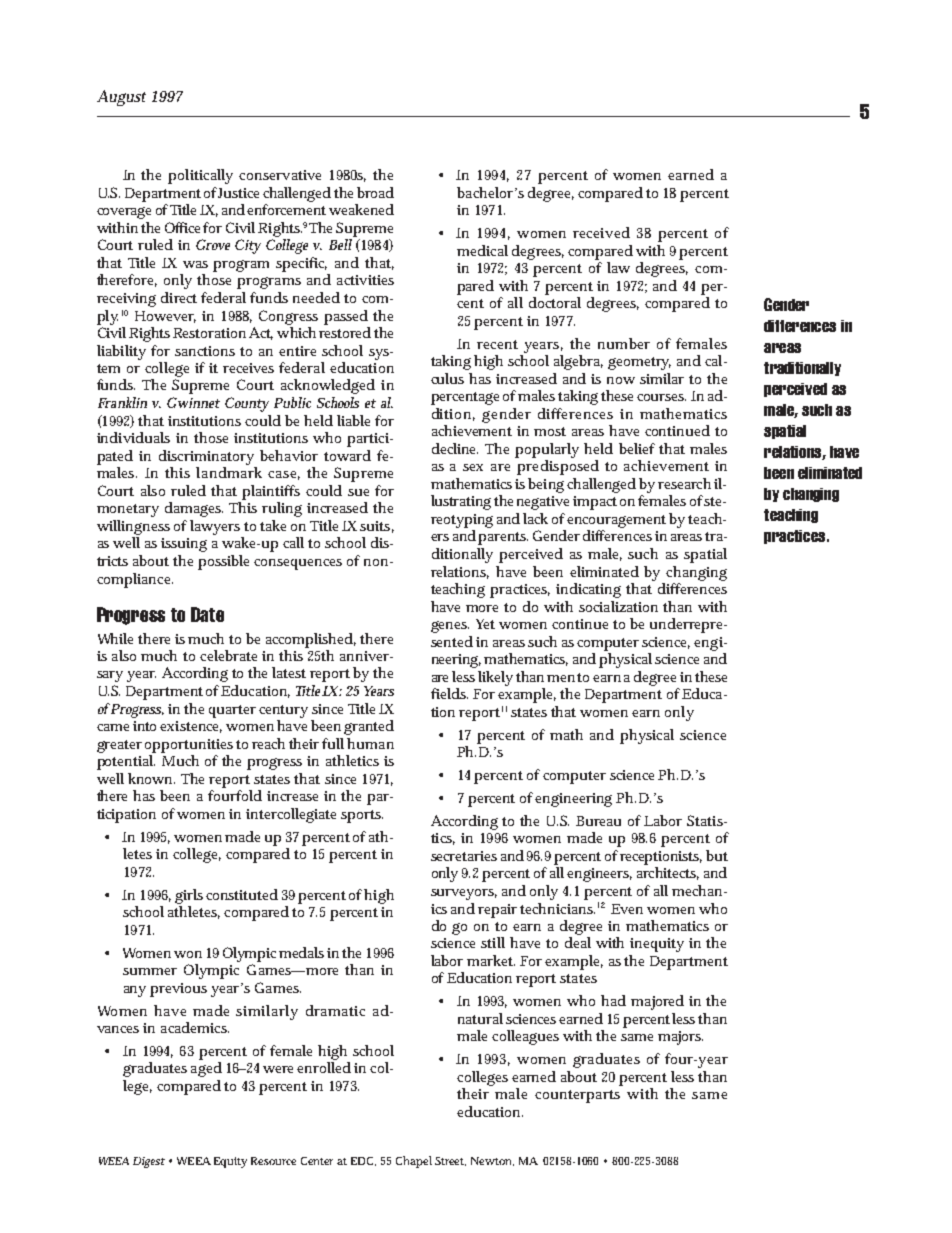 This image has height=1233, width=952. Describe the element at coordinates (577, 1096) in the image. I see `counterparts` at that location.
